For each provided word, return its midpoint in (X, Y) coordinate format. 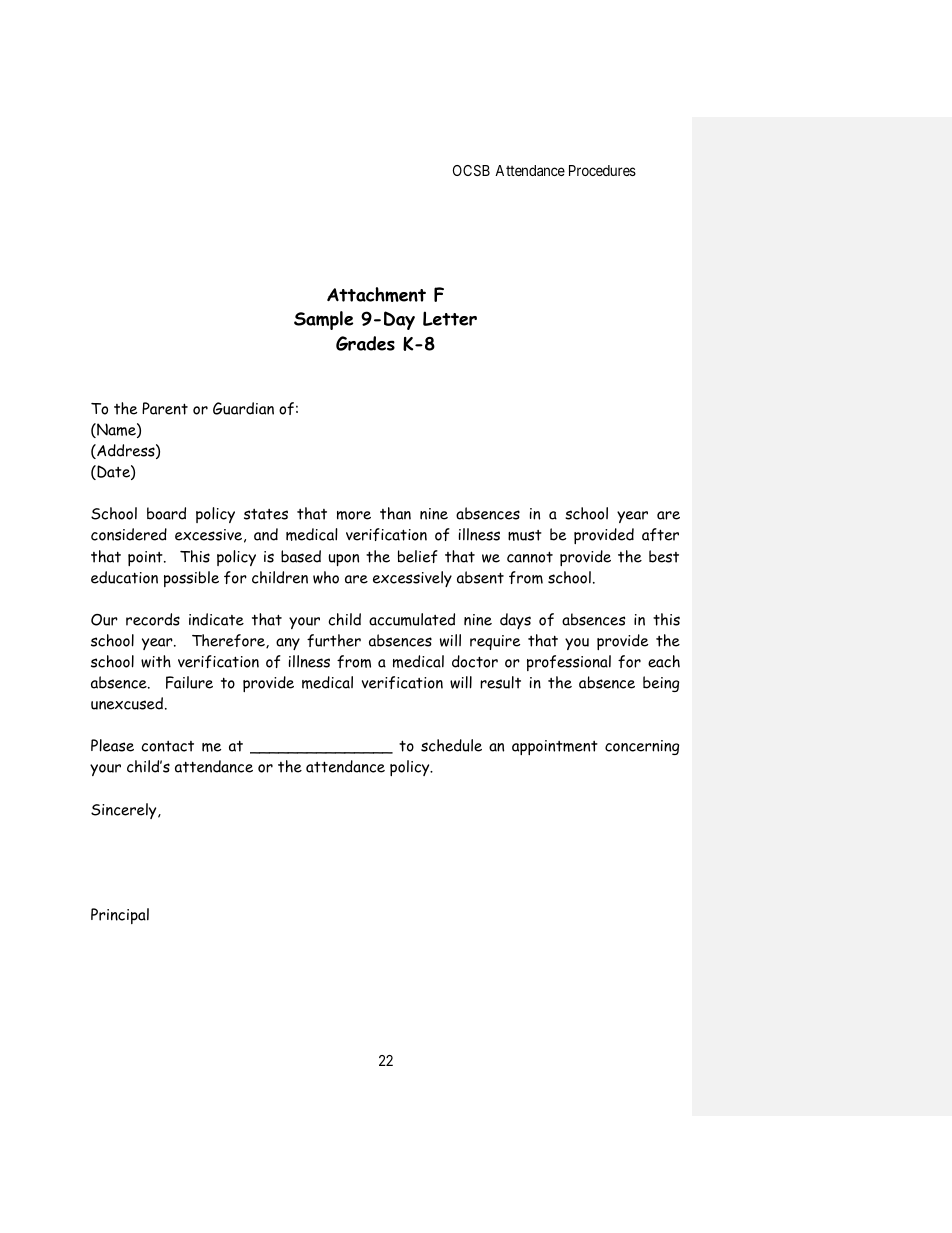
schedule (451, 745)
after (660, 534)
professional (569, 663)
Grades (365, 343)
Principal (120, 916)
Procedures (602, 170)
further (334, 640)
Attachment (376, 294)
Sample (323, 320)
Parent (165, 408)
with (156, 661)
